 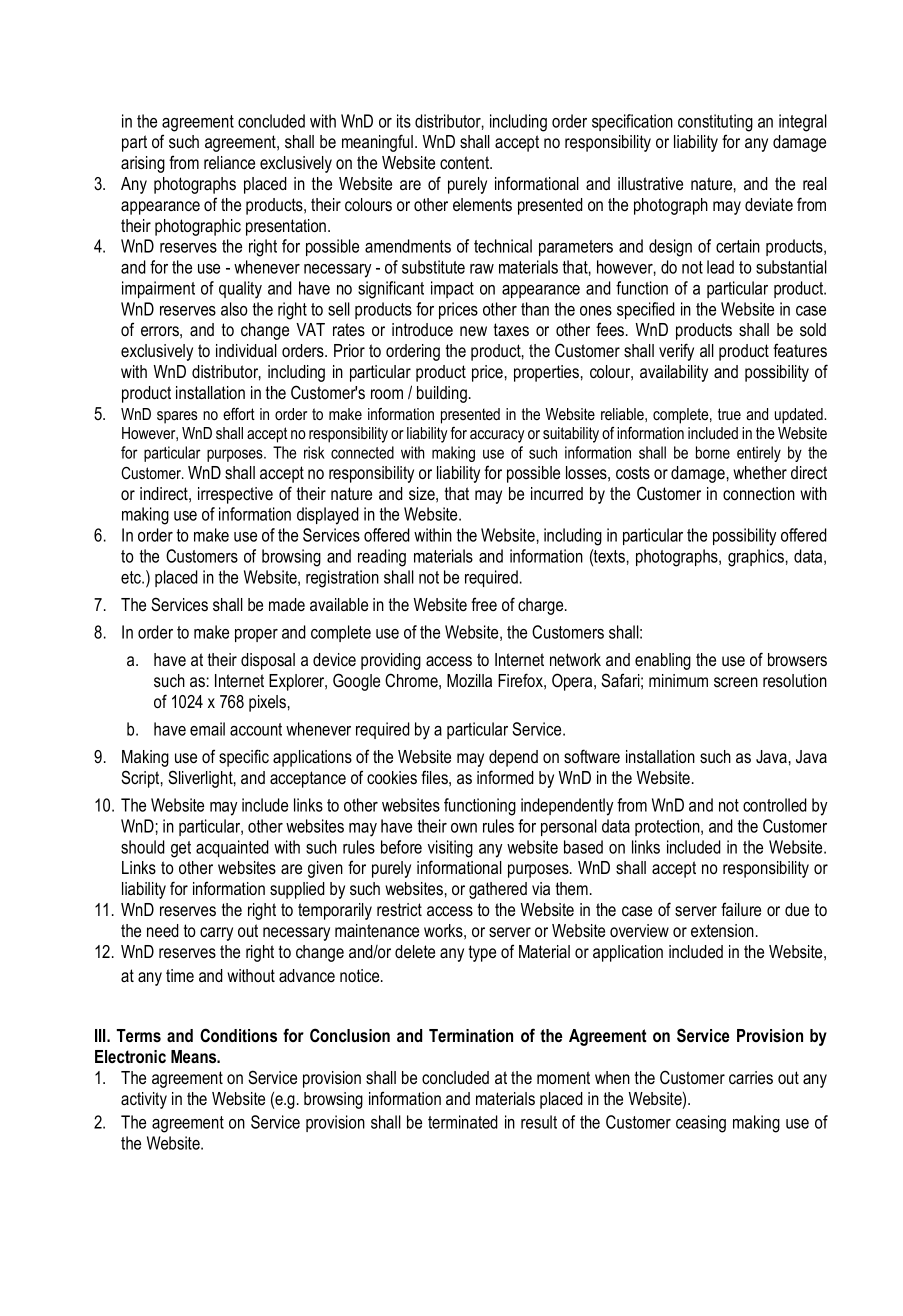 I want to click on accuracy, so click(x=497, y=436).
